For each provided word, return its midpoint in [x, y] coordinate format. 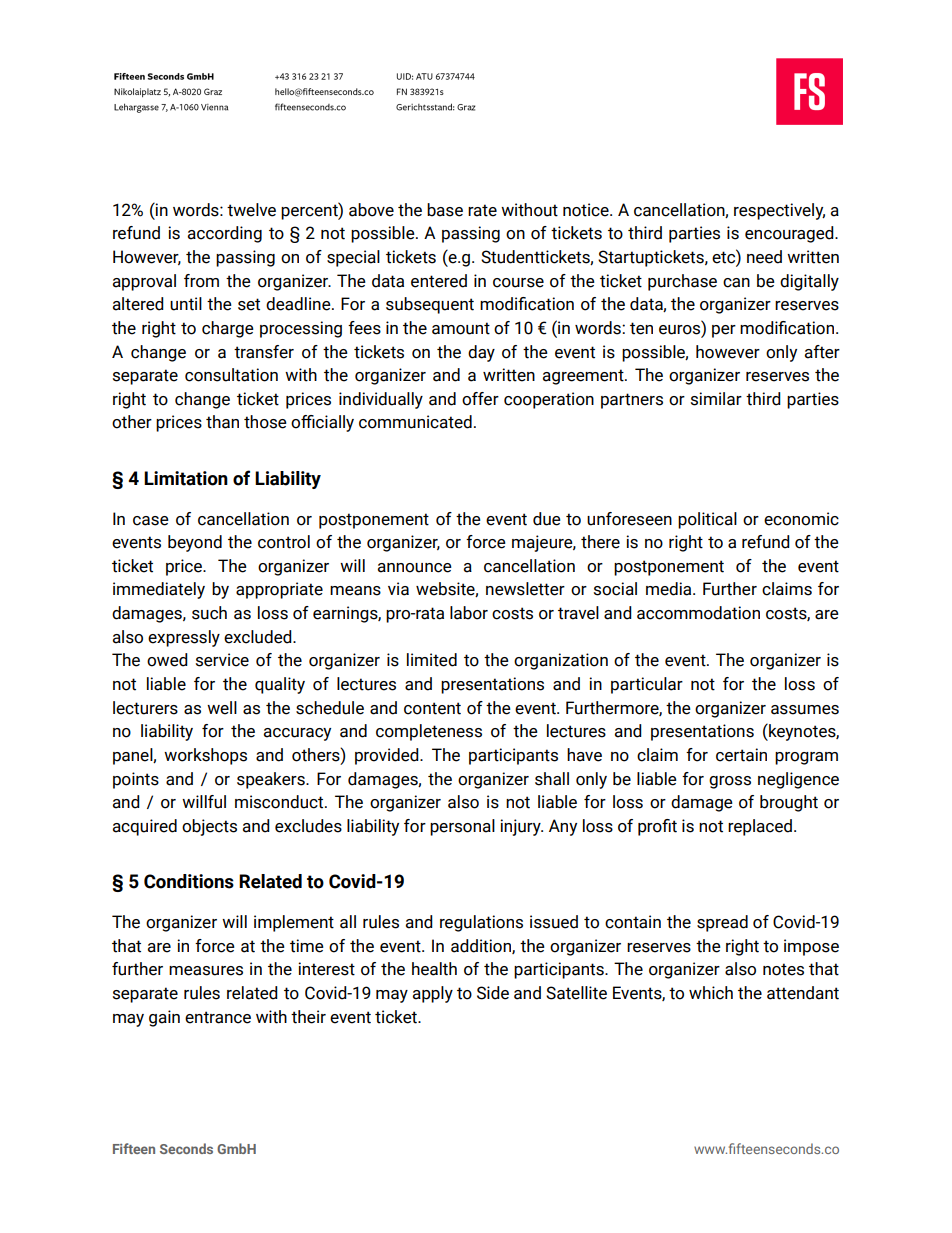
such [209, 613]
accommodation [698, 613]
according [225, 234]
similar [716, 399]
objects [209, 827]
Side [493, 993]
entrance [218, 1017]
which [711, 993]
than [222, 422]
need [764, 257]
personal [462, 827]
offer [480, 399]
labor [469, 613]
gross [730, 782]
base [445, 210]
